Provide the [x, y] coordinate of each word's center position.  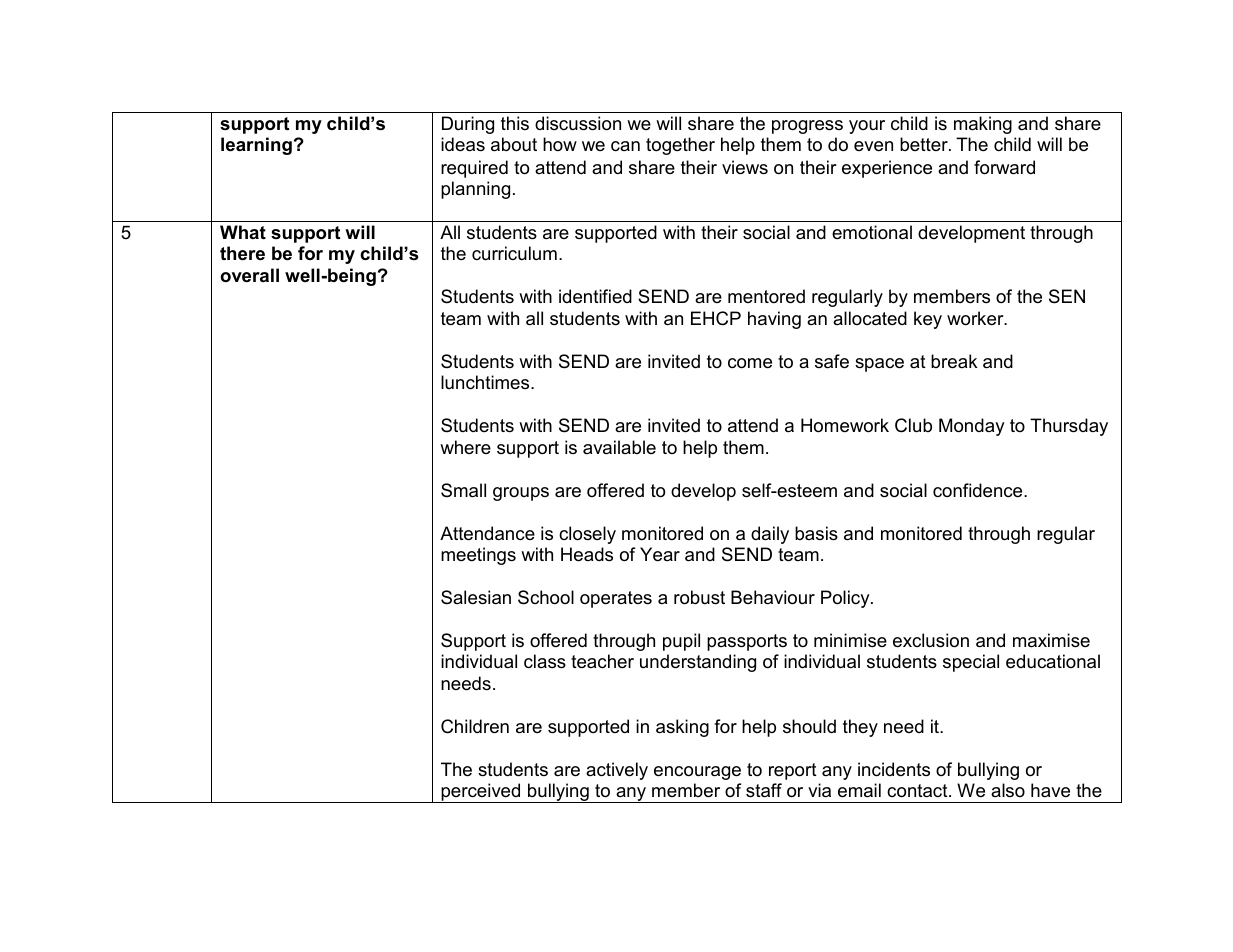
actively [617, 771]
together [680, 146]
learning [256, 146]
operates [616, 599]
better [925, 144]
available [619, 447]
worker [976, 318]
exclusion [931, 640]
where [465, 447]
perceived [481, 793]
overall [249, 275]
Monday [972, 427]
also [1008, 790]
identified [595, 296]
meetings [478, 556]
